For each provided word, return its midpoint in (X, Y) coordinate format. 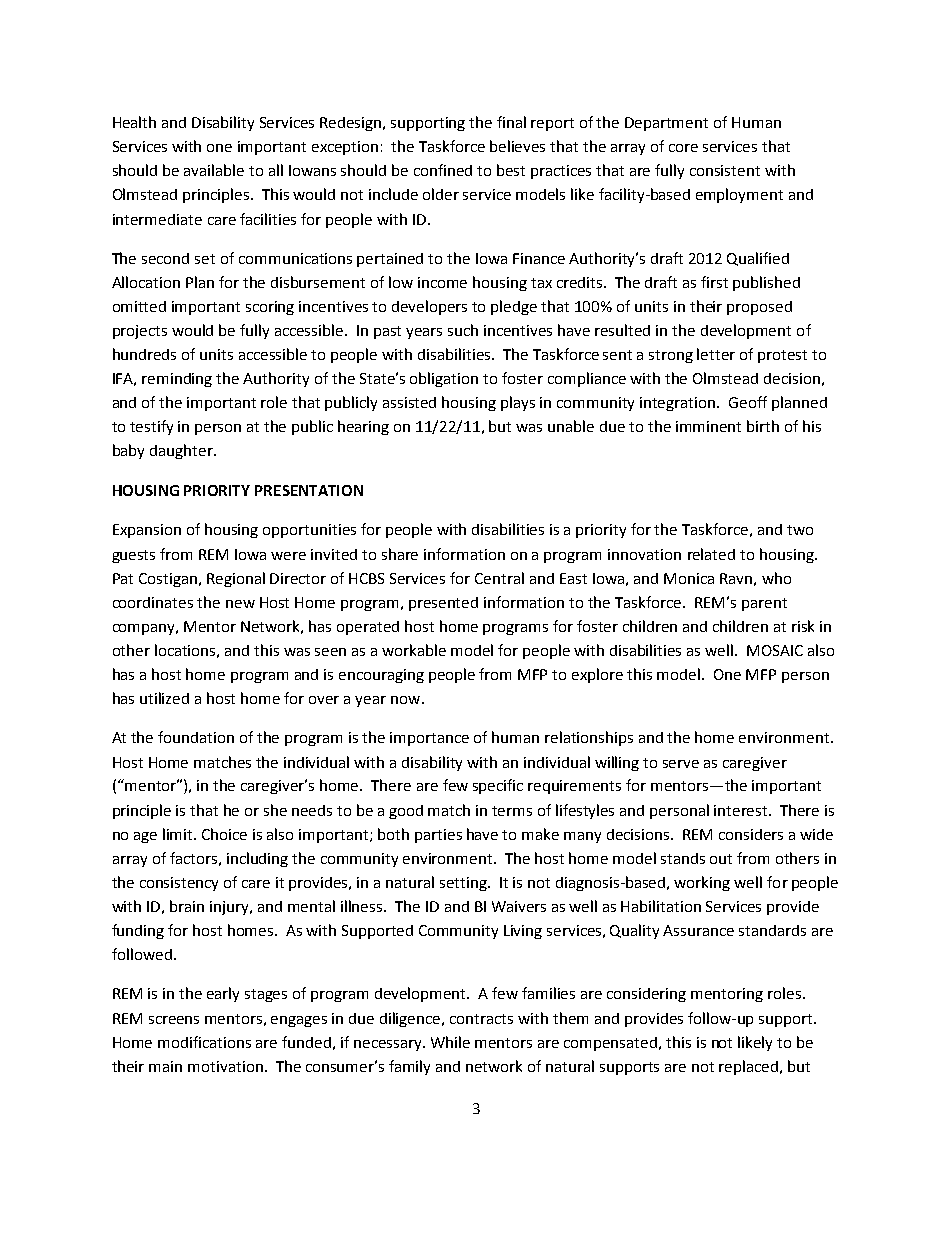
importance (429, 739)
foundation (196, 737)
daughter (183, 451)
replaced (750, 1067)
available (214, 170)
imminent (708, 426)
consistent (725, 170)
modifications (204, 1042)
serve (681, 764)
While (450, 1042)
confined (443, 170)
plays (518, 403)
